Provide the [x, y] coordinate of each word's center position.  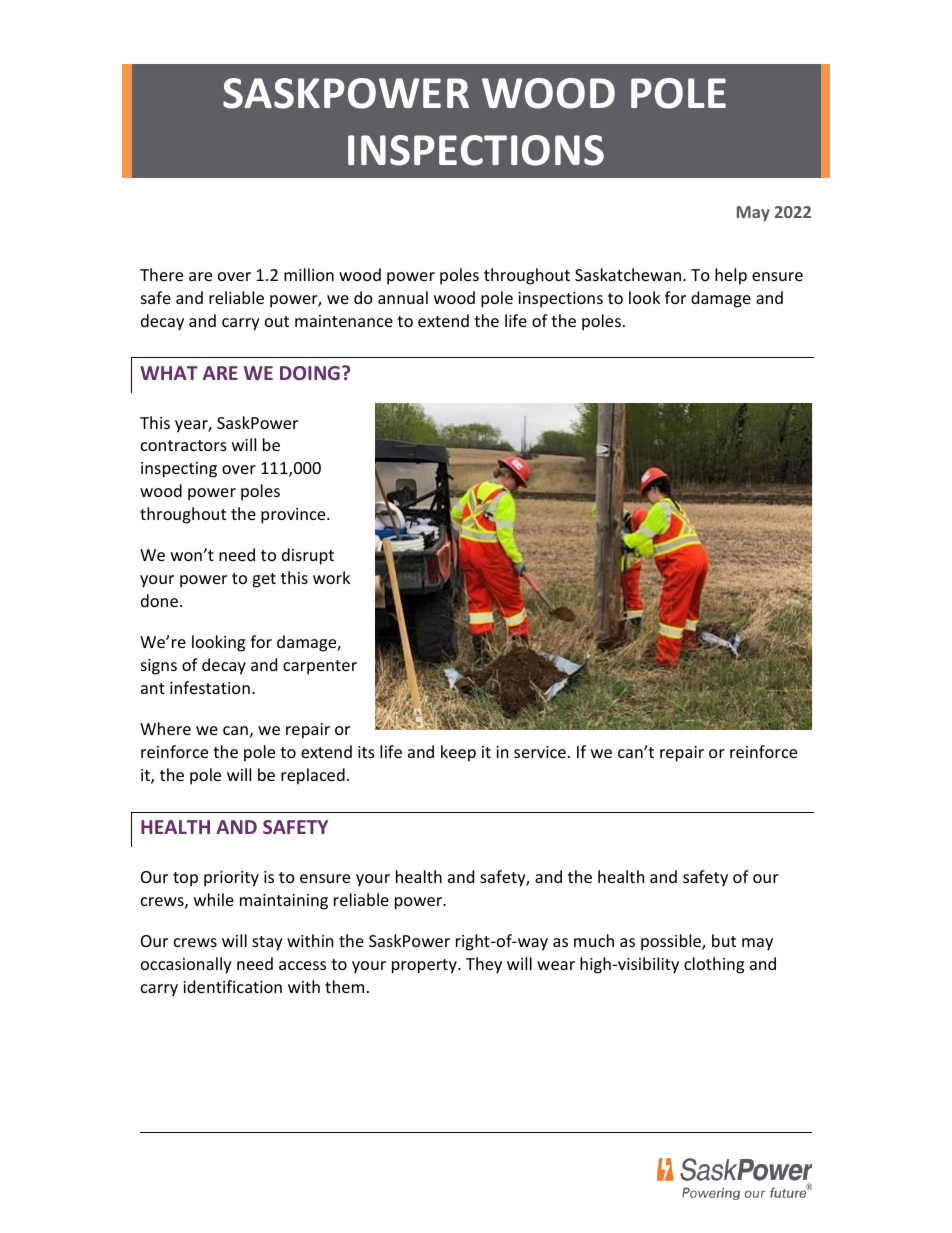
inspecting [179, 470]
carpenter [320, 667]
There [161, 274]
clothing [714, 965]
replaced [313, 776]
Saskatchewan [628, 274]
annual [403, 297]
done [161, 600]
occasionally [186, 965]
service [540, 752]
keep [458, 753]
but [724, 940]
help [731, 276]
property [425, 966]
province [294, 516]
